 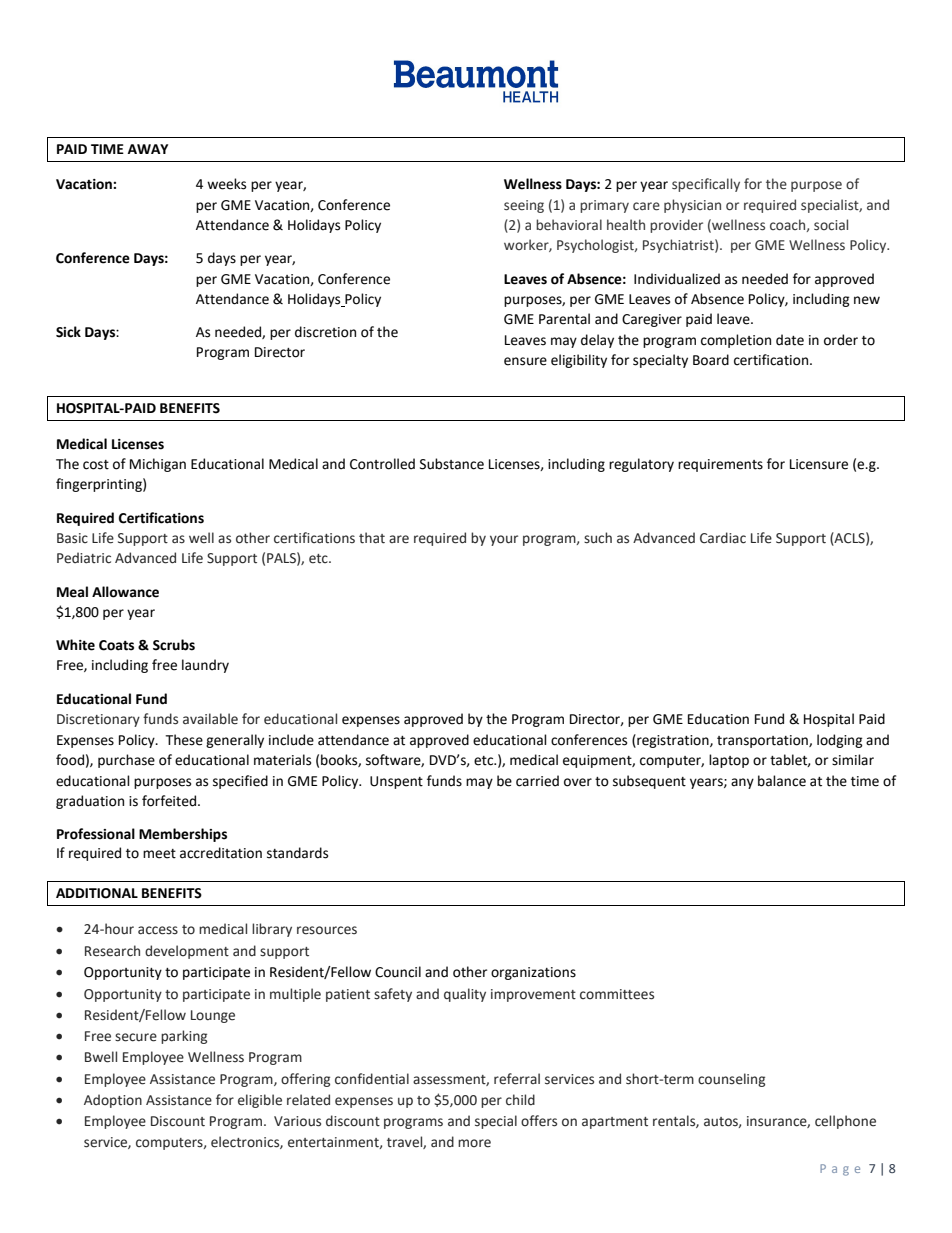 I want to click on Adoption, so click(x=113, y=1101).
